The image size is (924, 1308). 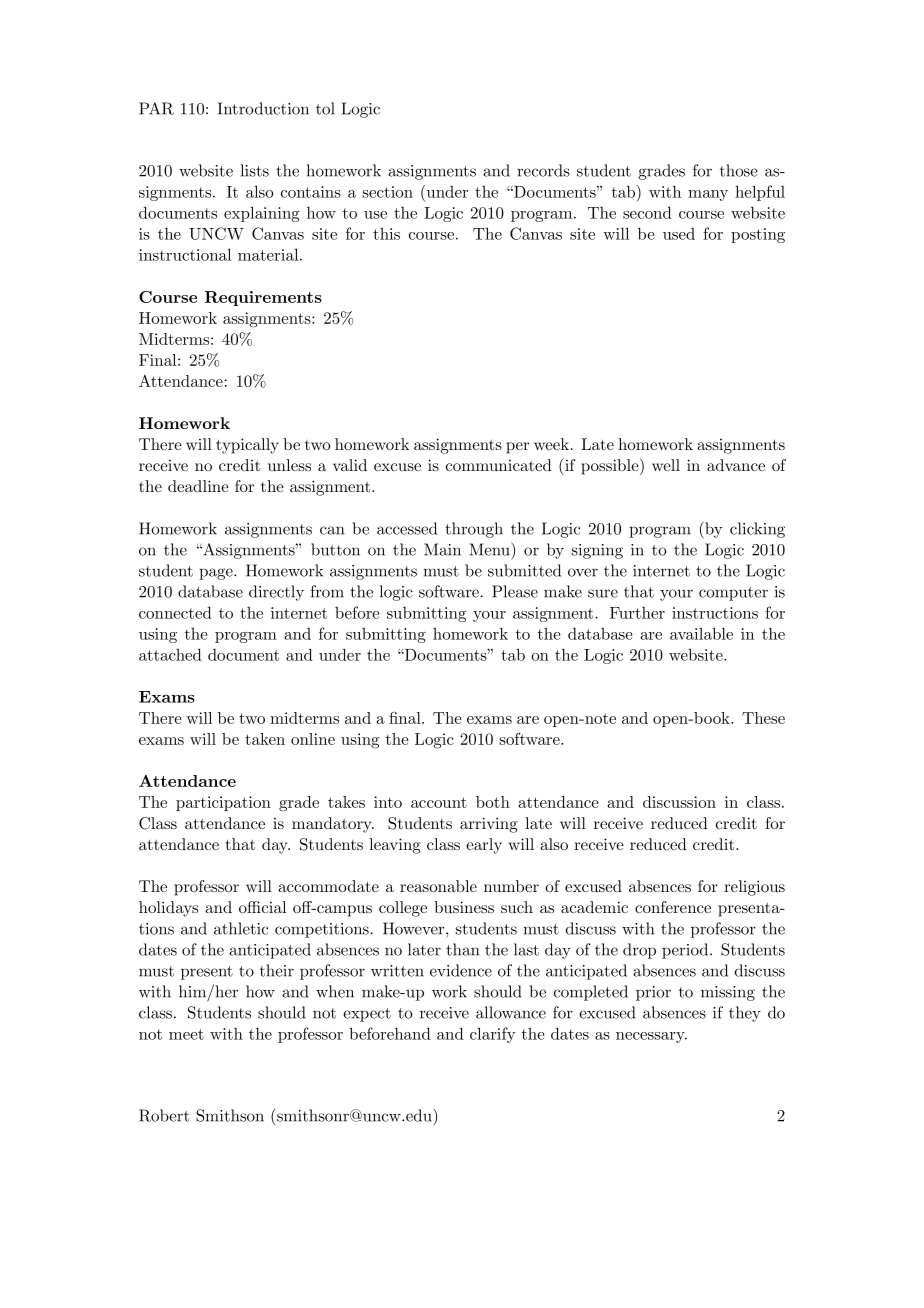 What do you see at coordinates (186, 1034) in the screenshot?
I see `meet` at bounding box center [186, 1034].
